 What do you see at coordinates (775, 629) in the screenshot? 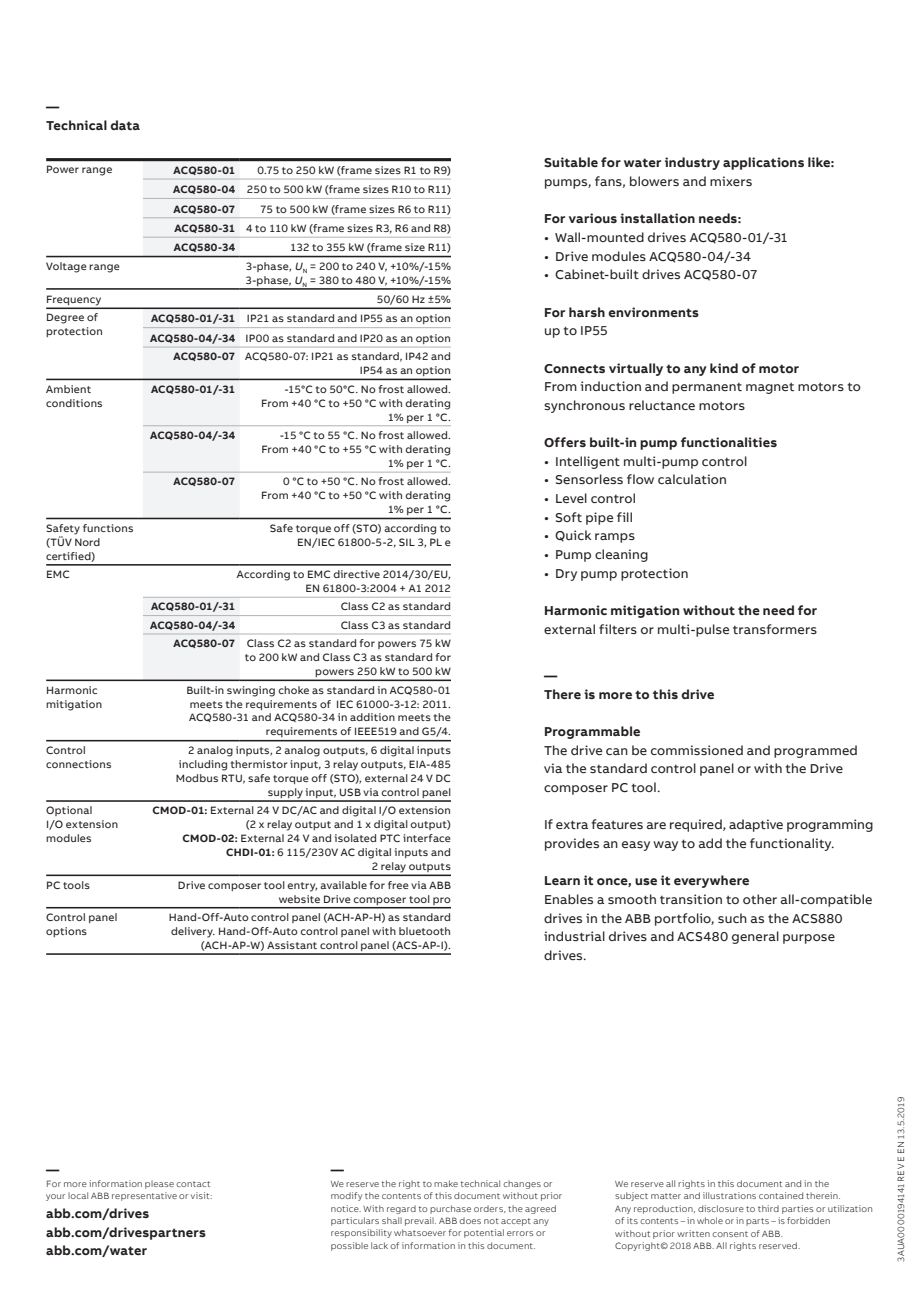
I see `transformers` at bounding box center [775, 629].
